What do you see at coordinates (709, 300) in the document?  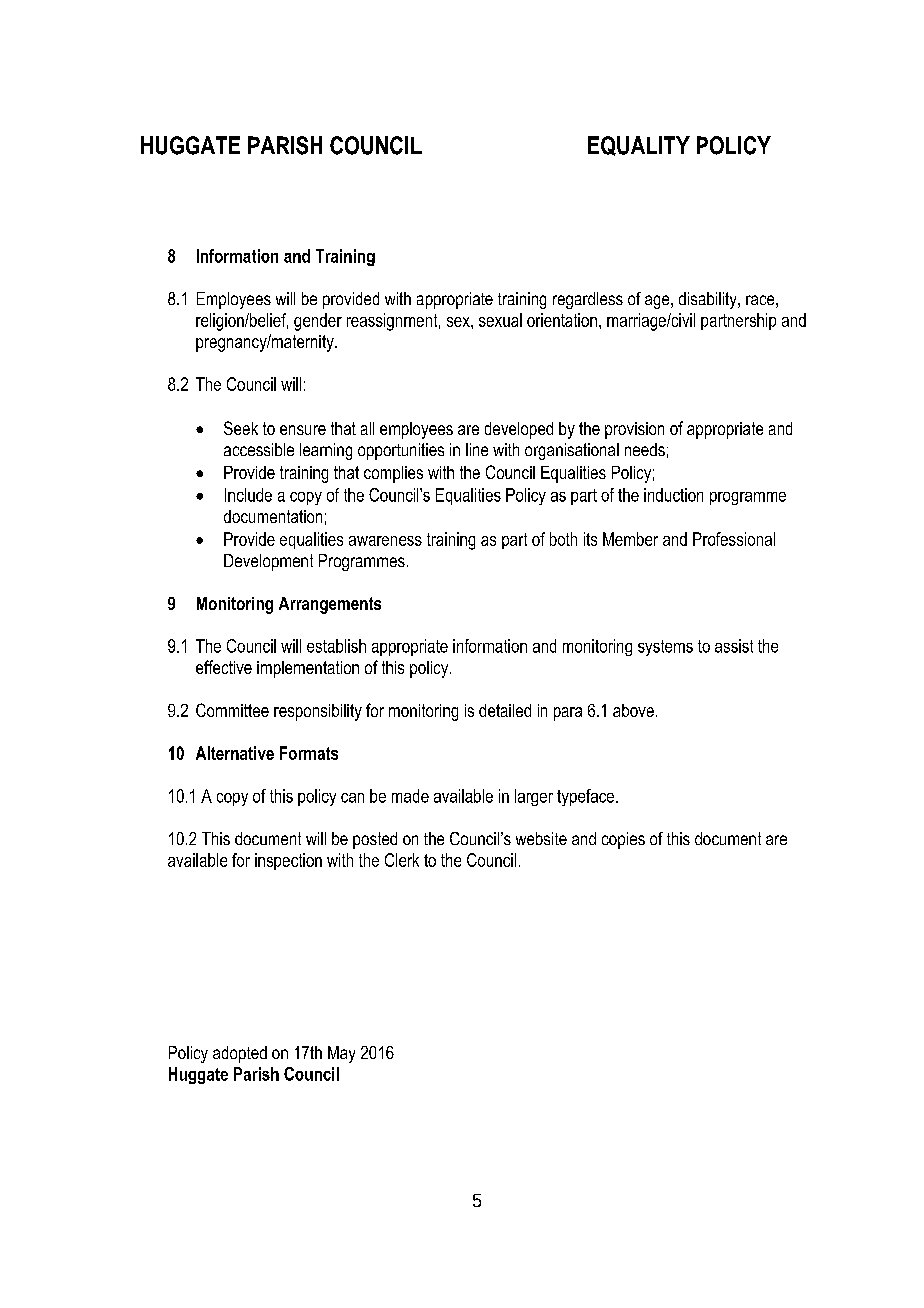 I see `disability` at bounding box center [709, 300].
